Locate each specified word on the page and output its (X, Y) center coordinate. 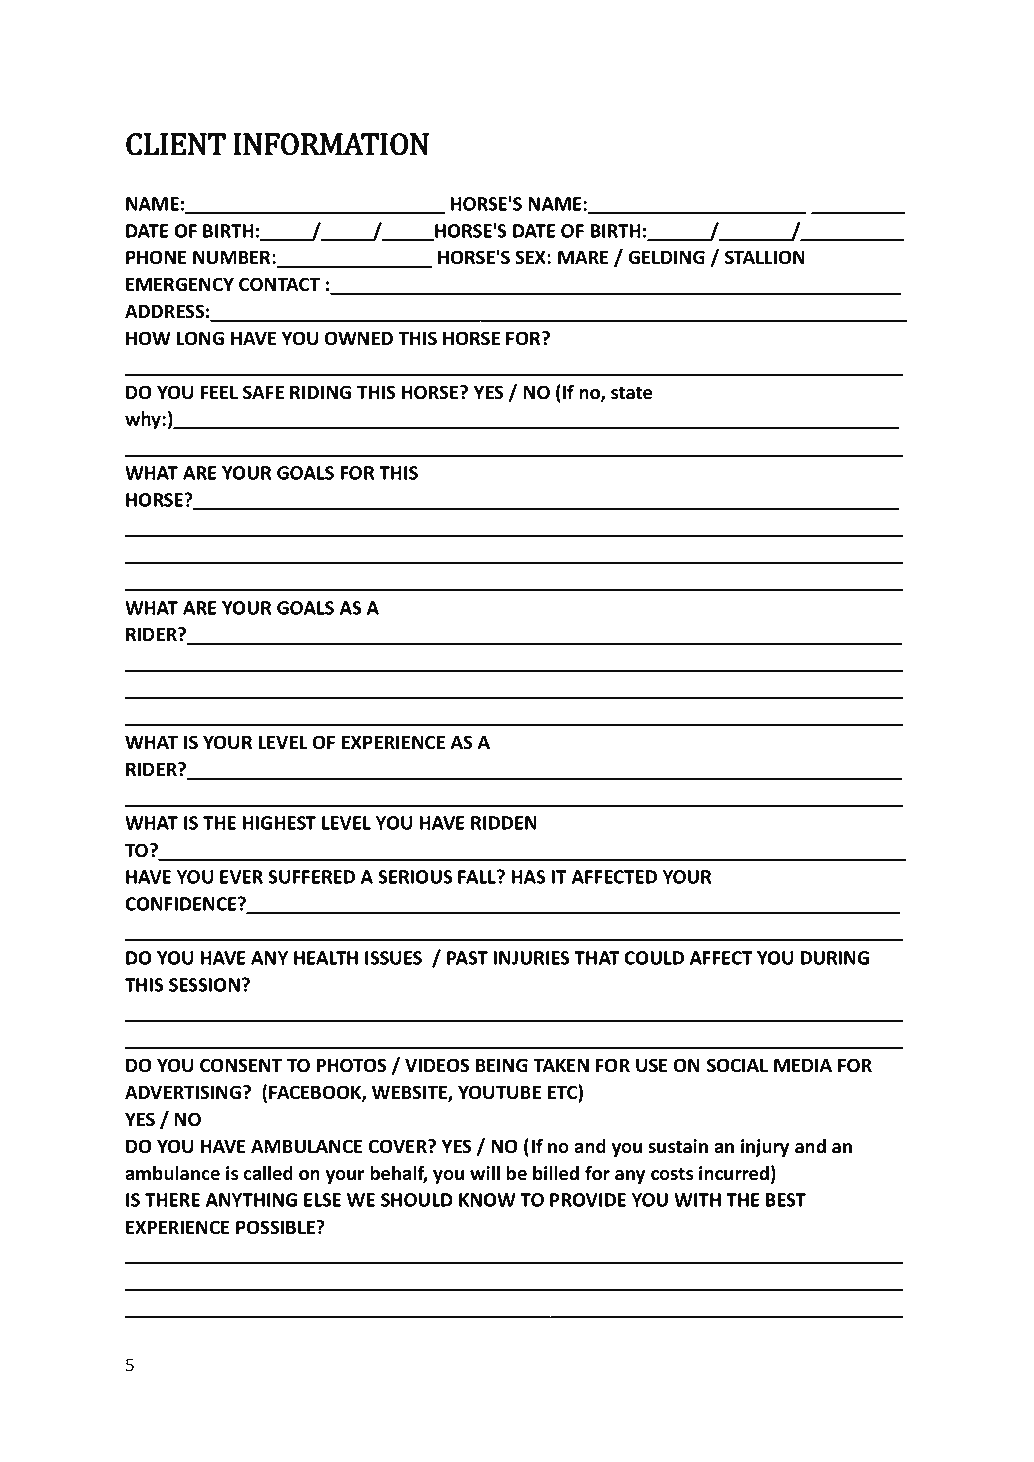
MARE (583, 257)
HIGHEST (279, 823)
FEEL (219, 392)
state (632, 393)
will (485, 1172)
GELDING (666, 257)
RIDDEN (504, 823)
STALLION (765, 257)
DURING (835, 958)
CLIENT (176, 144)
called (268, 1173)
